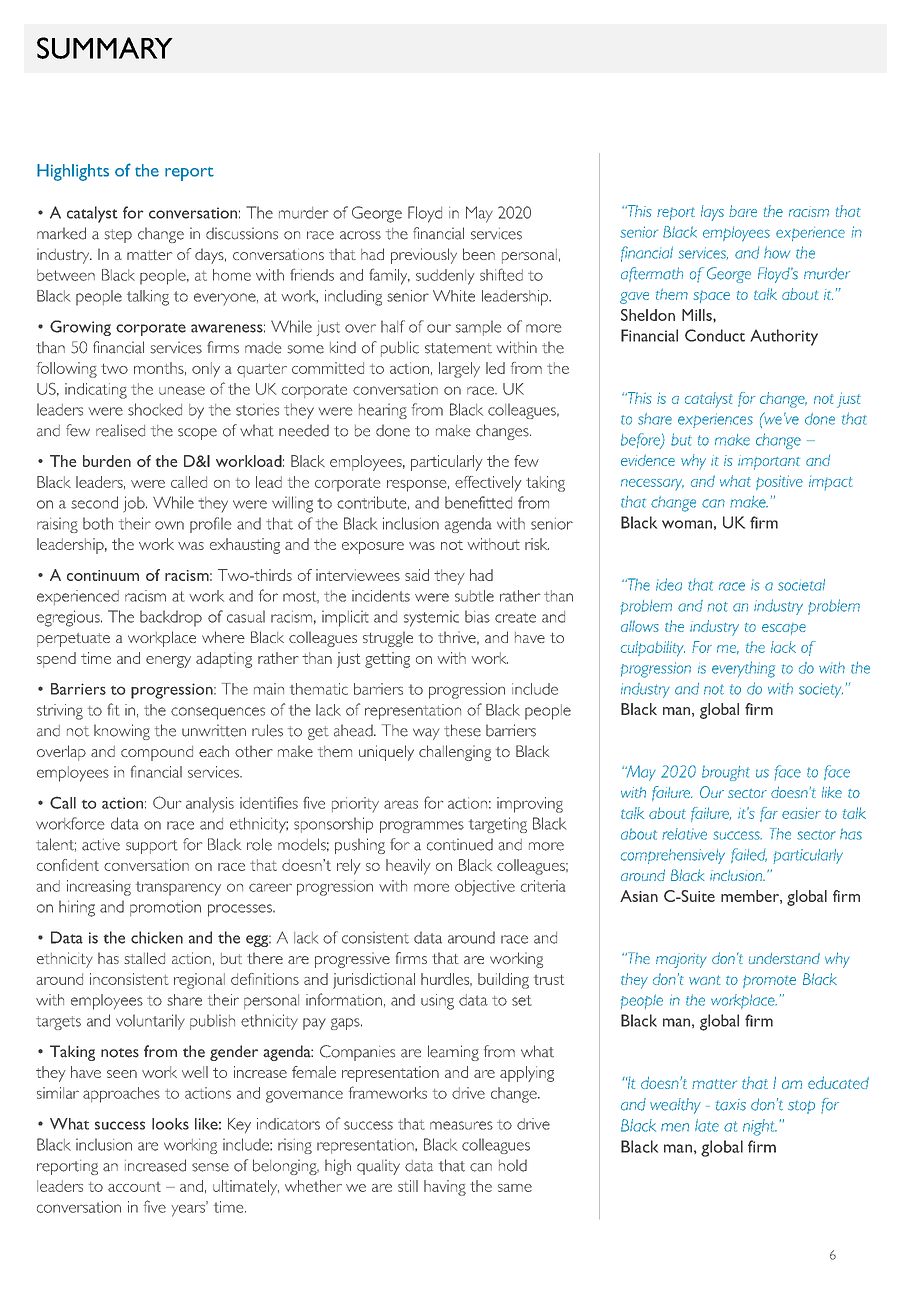 The height and width of the screenshot is (1316, 911). Describe the element at coordinates (105, 48) in the screenshot. I see `SUMMARY` at that location.
